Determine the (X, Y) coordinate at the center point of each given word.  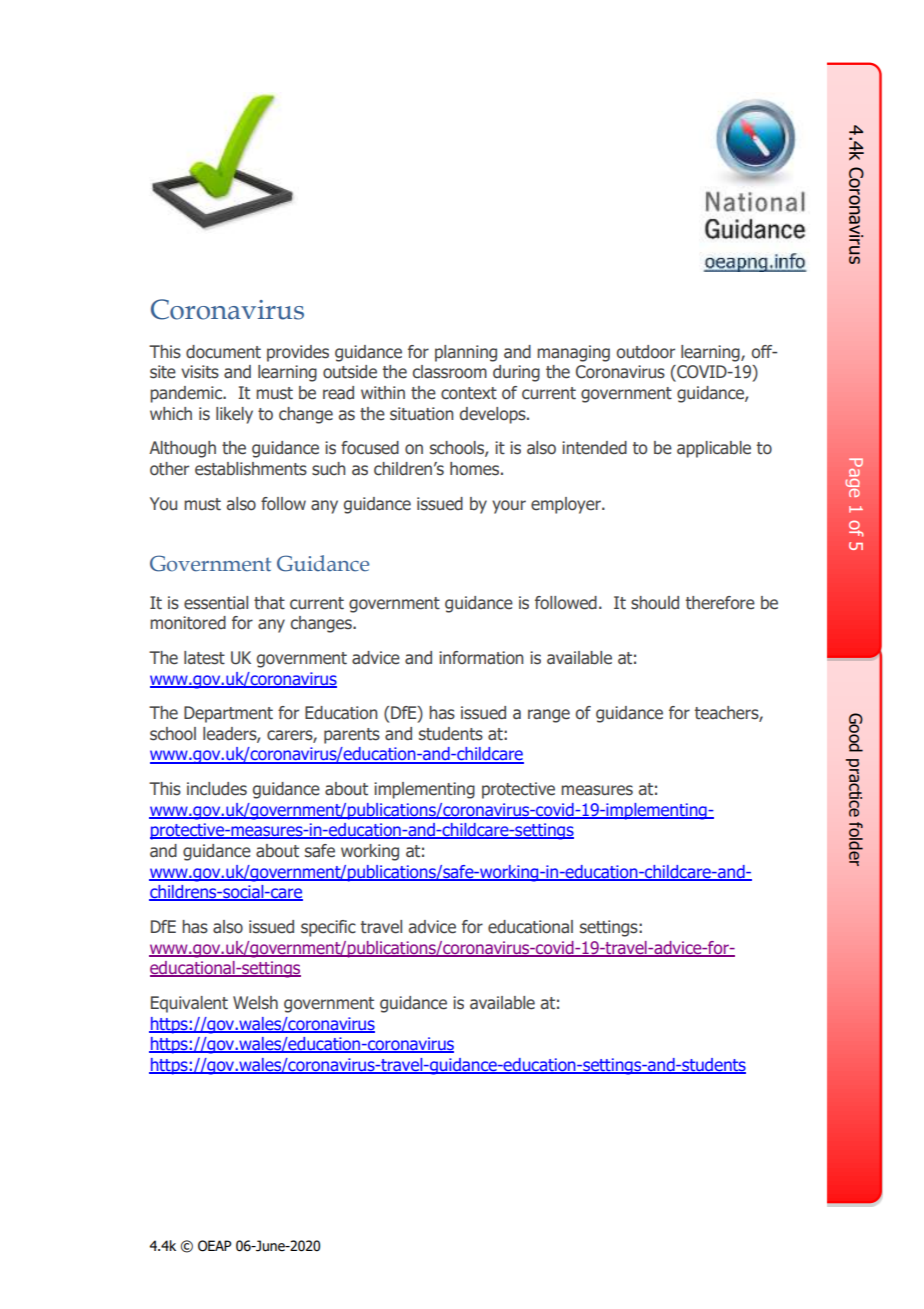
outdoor (646, 352)
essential (216, 603)
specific (328, 928)
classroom (450, 372)
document (223, 352)
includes (217, 789)
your (509, 507)
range (549, 716)
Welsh (255, 1003)
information (481, 658)
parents (352, 736)
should (655, 603)
